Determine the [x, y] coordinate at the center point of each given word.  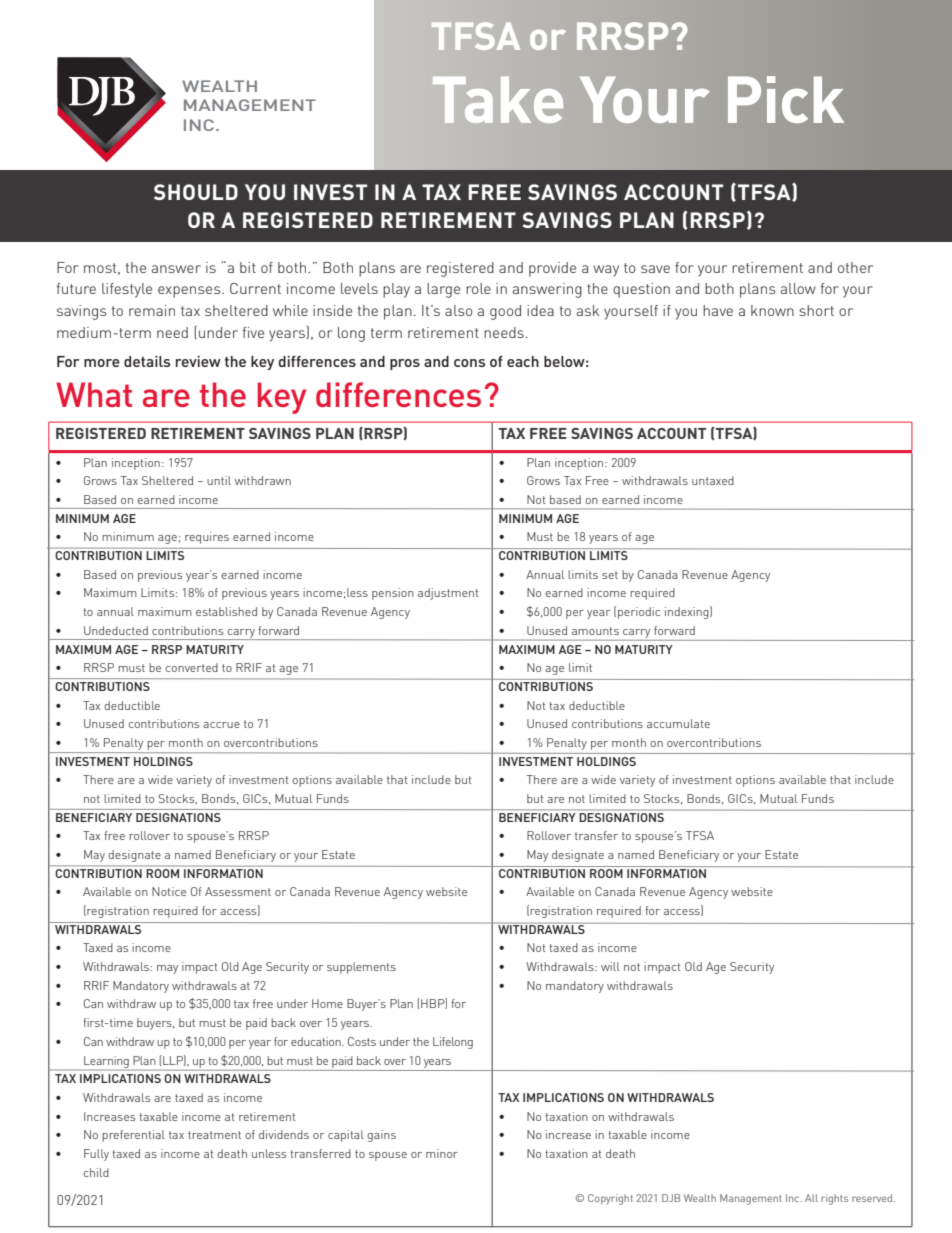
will [610, 966]
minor [442, 1153]
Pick [786, 99]
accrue [221, 725]
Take [498, 100]
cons [469, 363]
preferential [133, 1136]
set [610, 575]
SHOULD [196, 192]
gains [381, 1136]
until [219, 480]
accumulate [678, 723]
